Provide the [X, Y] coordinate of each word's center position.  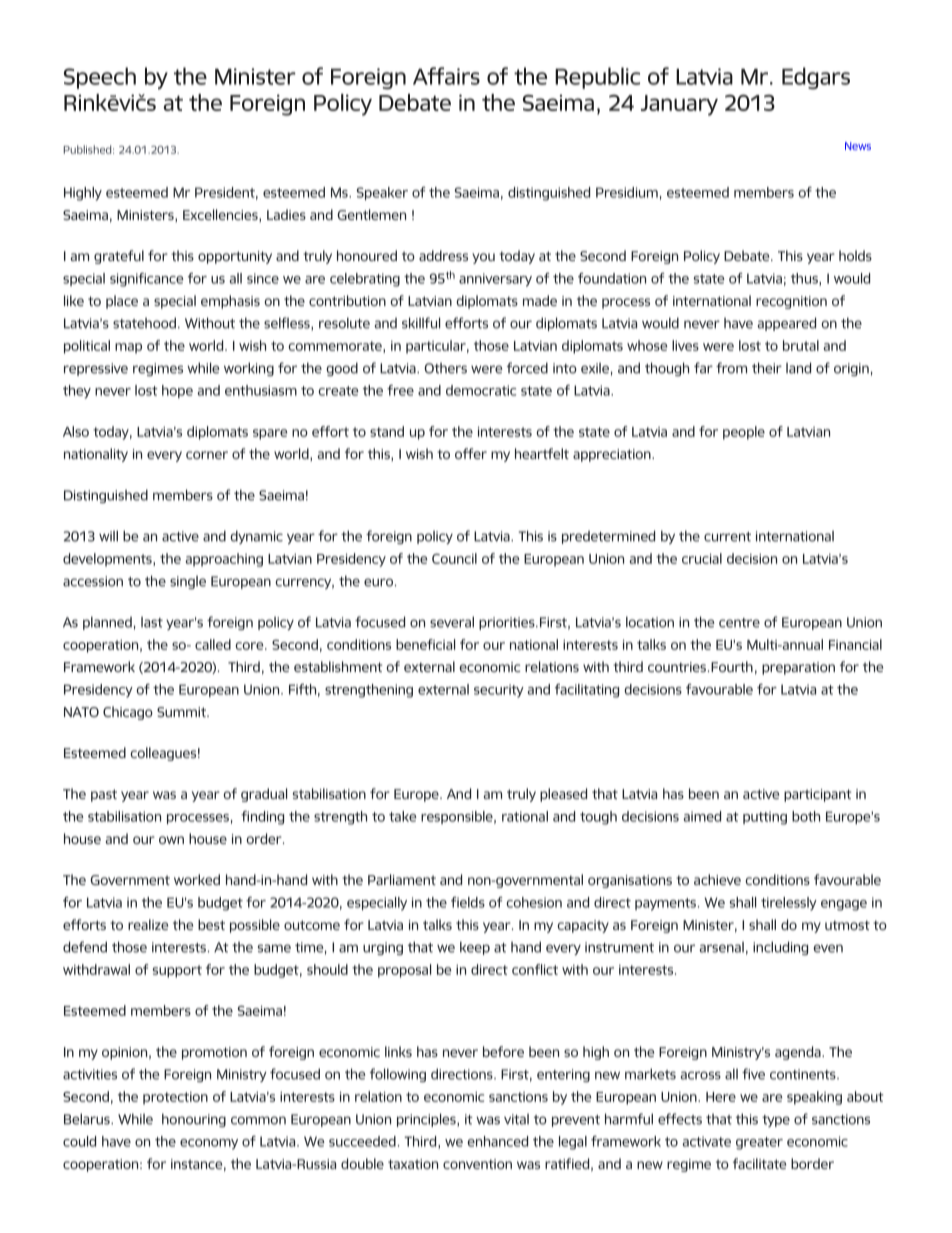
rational [525, 816]
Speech [100, 78]
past [104, 795]
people [744, 433]
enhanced [497, 1141]
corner [207, 455]
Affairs [446, 76]
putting [765, 818]
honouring [194, 1120]
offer [471, 453]
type [776, 1121]
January [679, 105]
